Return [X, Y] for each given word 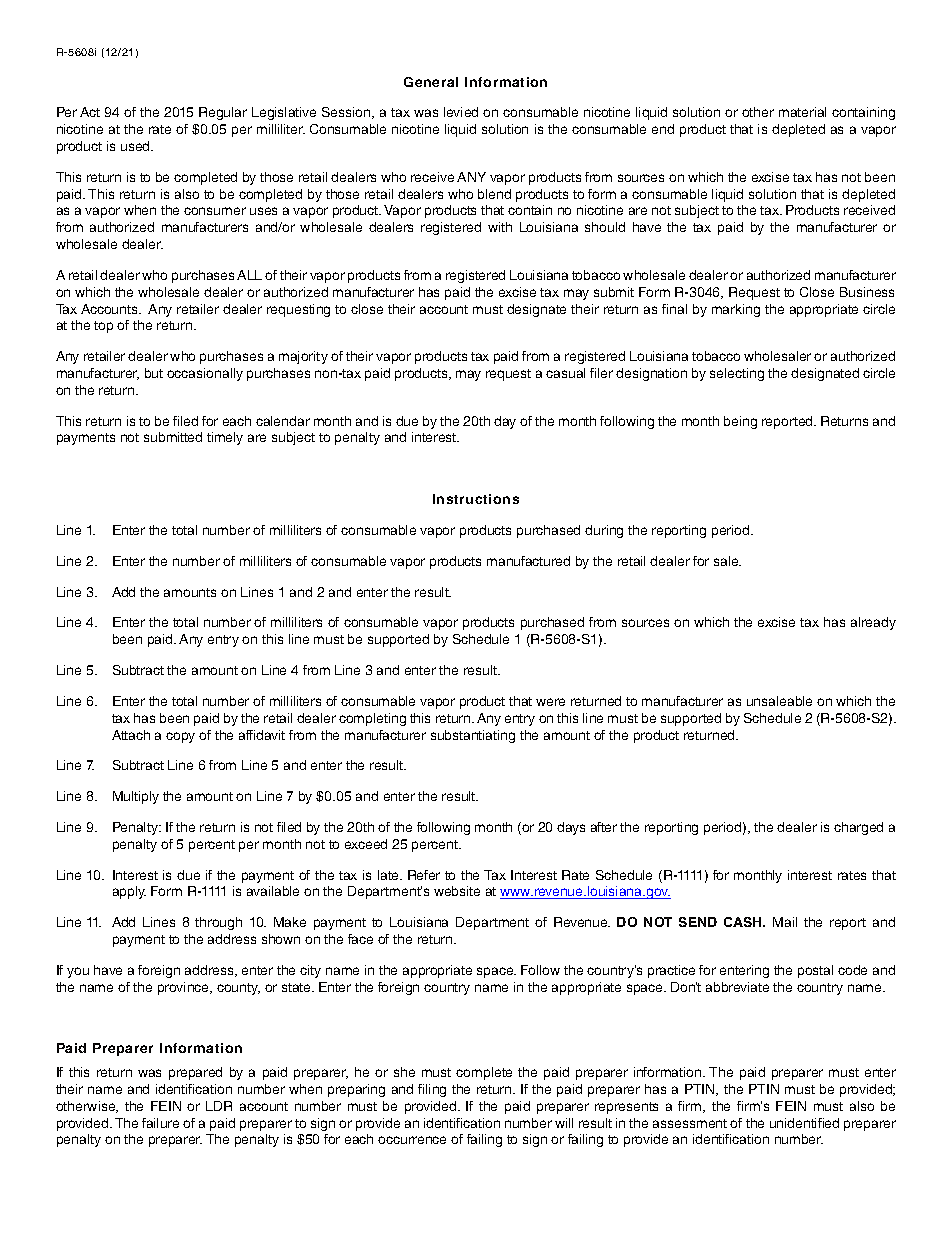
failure [160, 1123]
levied [461, 112]
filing [432, 1090]
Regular [223, 113]
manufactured [528, 561]
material [802, 112]
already [873, 623]
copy [180, 737]
